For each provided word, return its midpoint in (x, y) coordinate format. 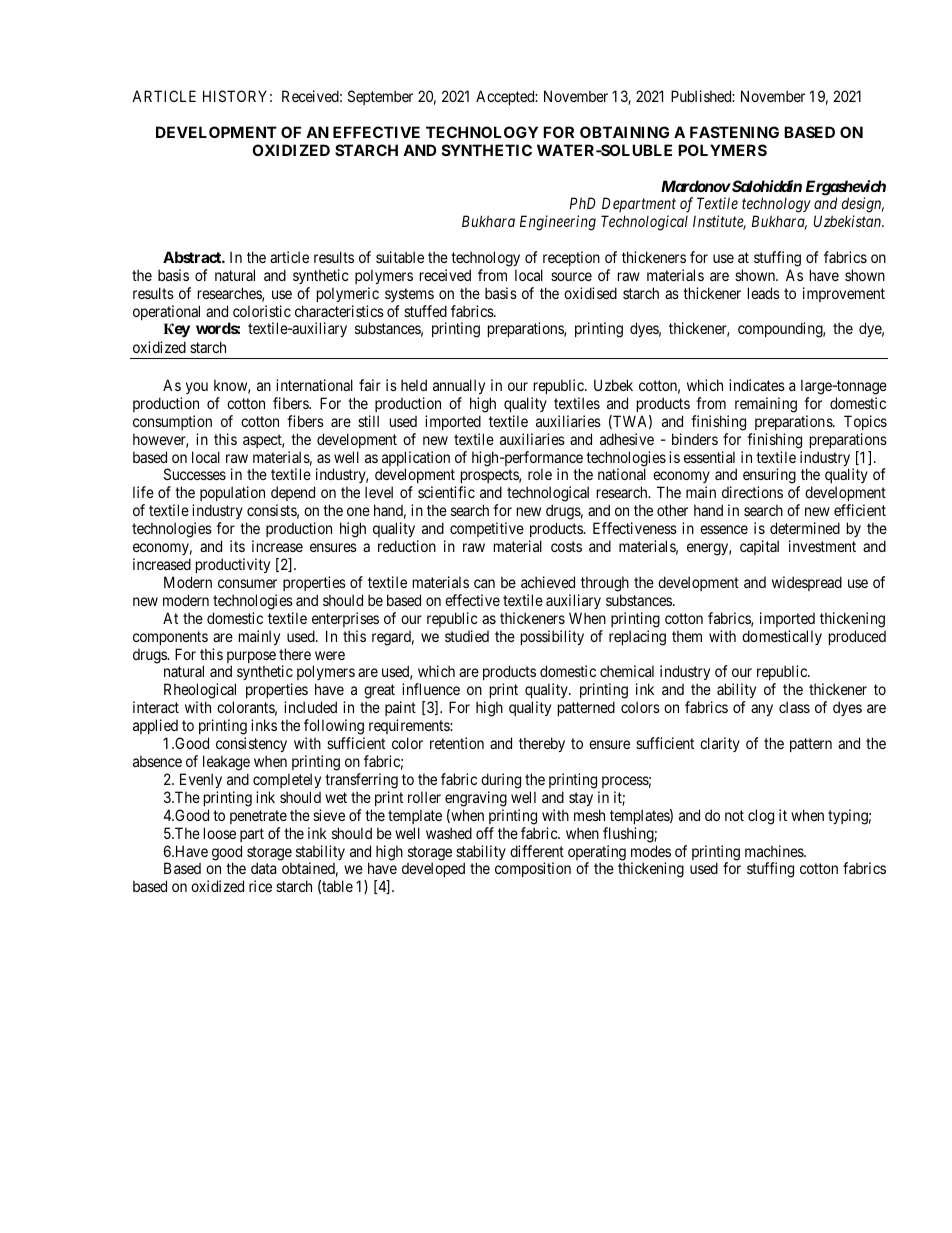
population (232, 495)
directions (752, 492)
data (263, 868)
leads (764, 293)
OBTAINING (624, 132)
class (794, 707)
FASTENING (734, 132)
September (380, 97)
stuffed (425, 311)
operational (166, 312)
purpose (251, 658)
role (540, 474)
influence (431, 689)
